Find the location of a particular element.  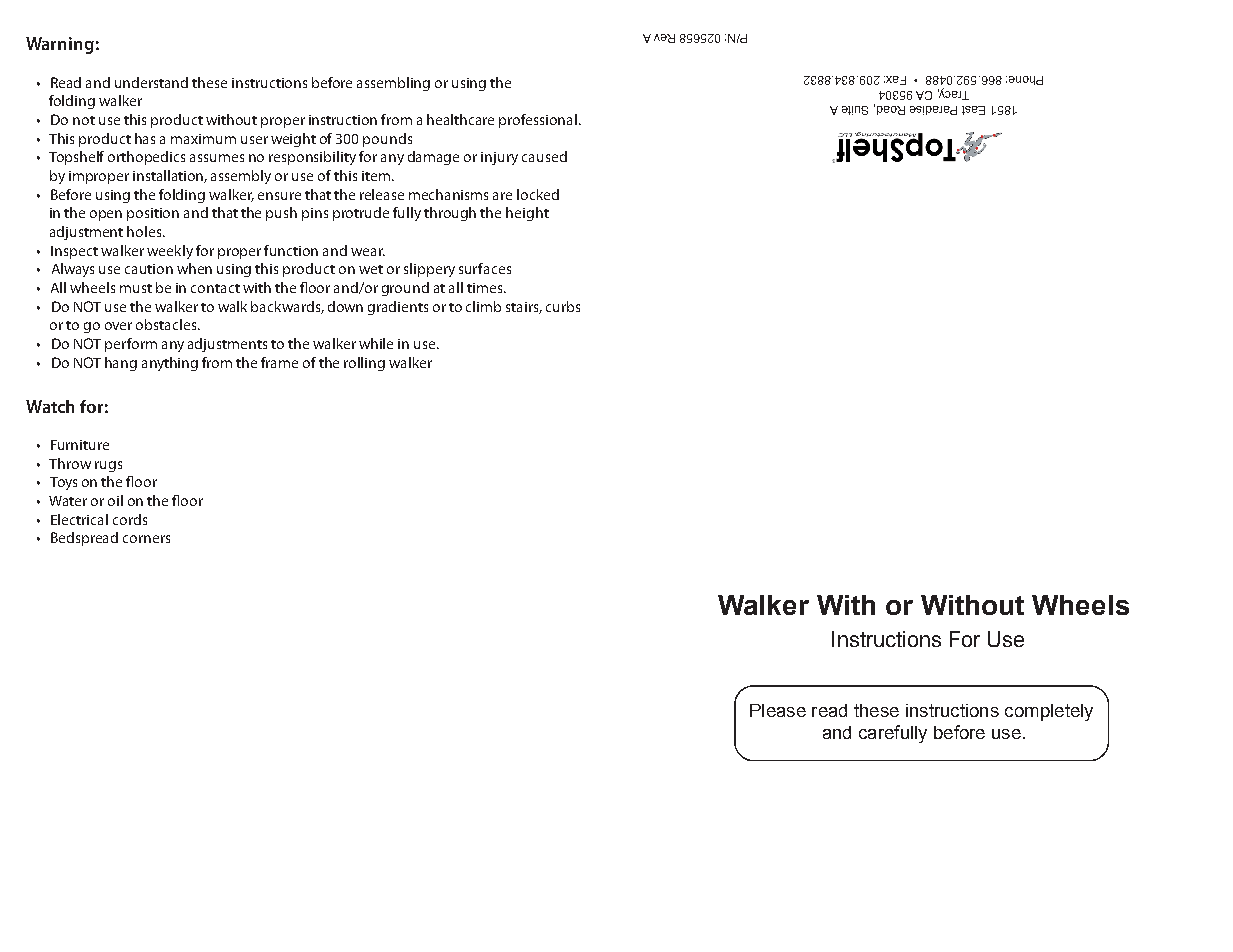

professional is located at coordinates (538, 121).
